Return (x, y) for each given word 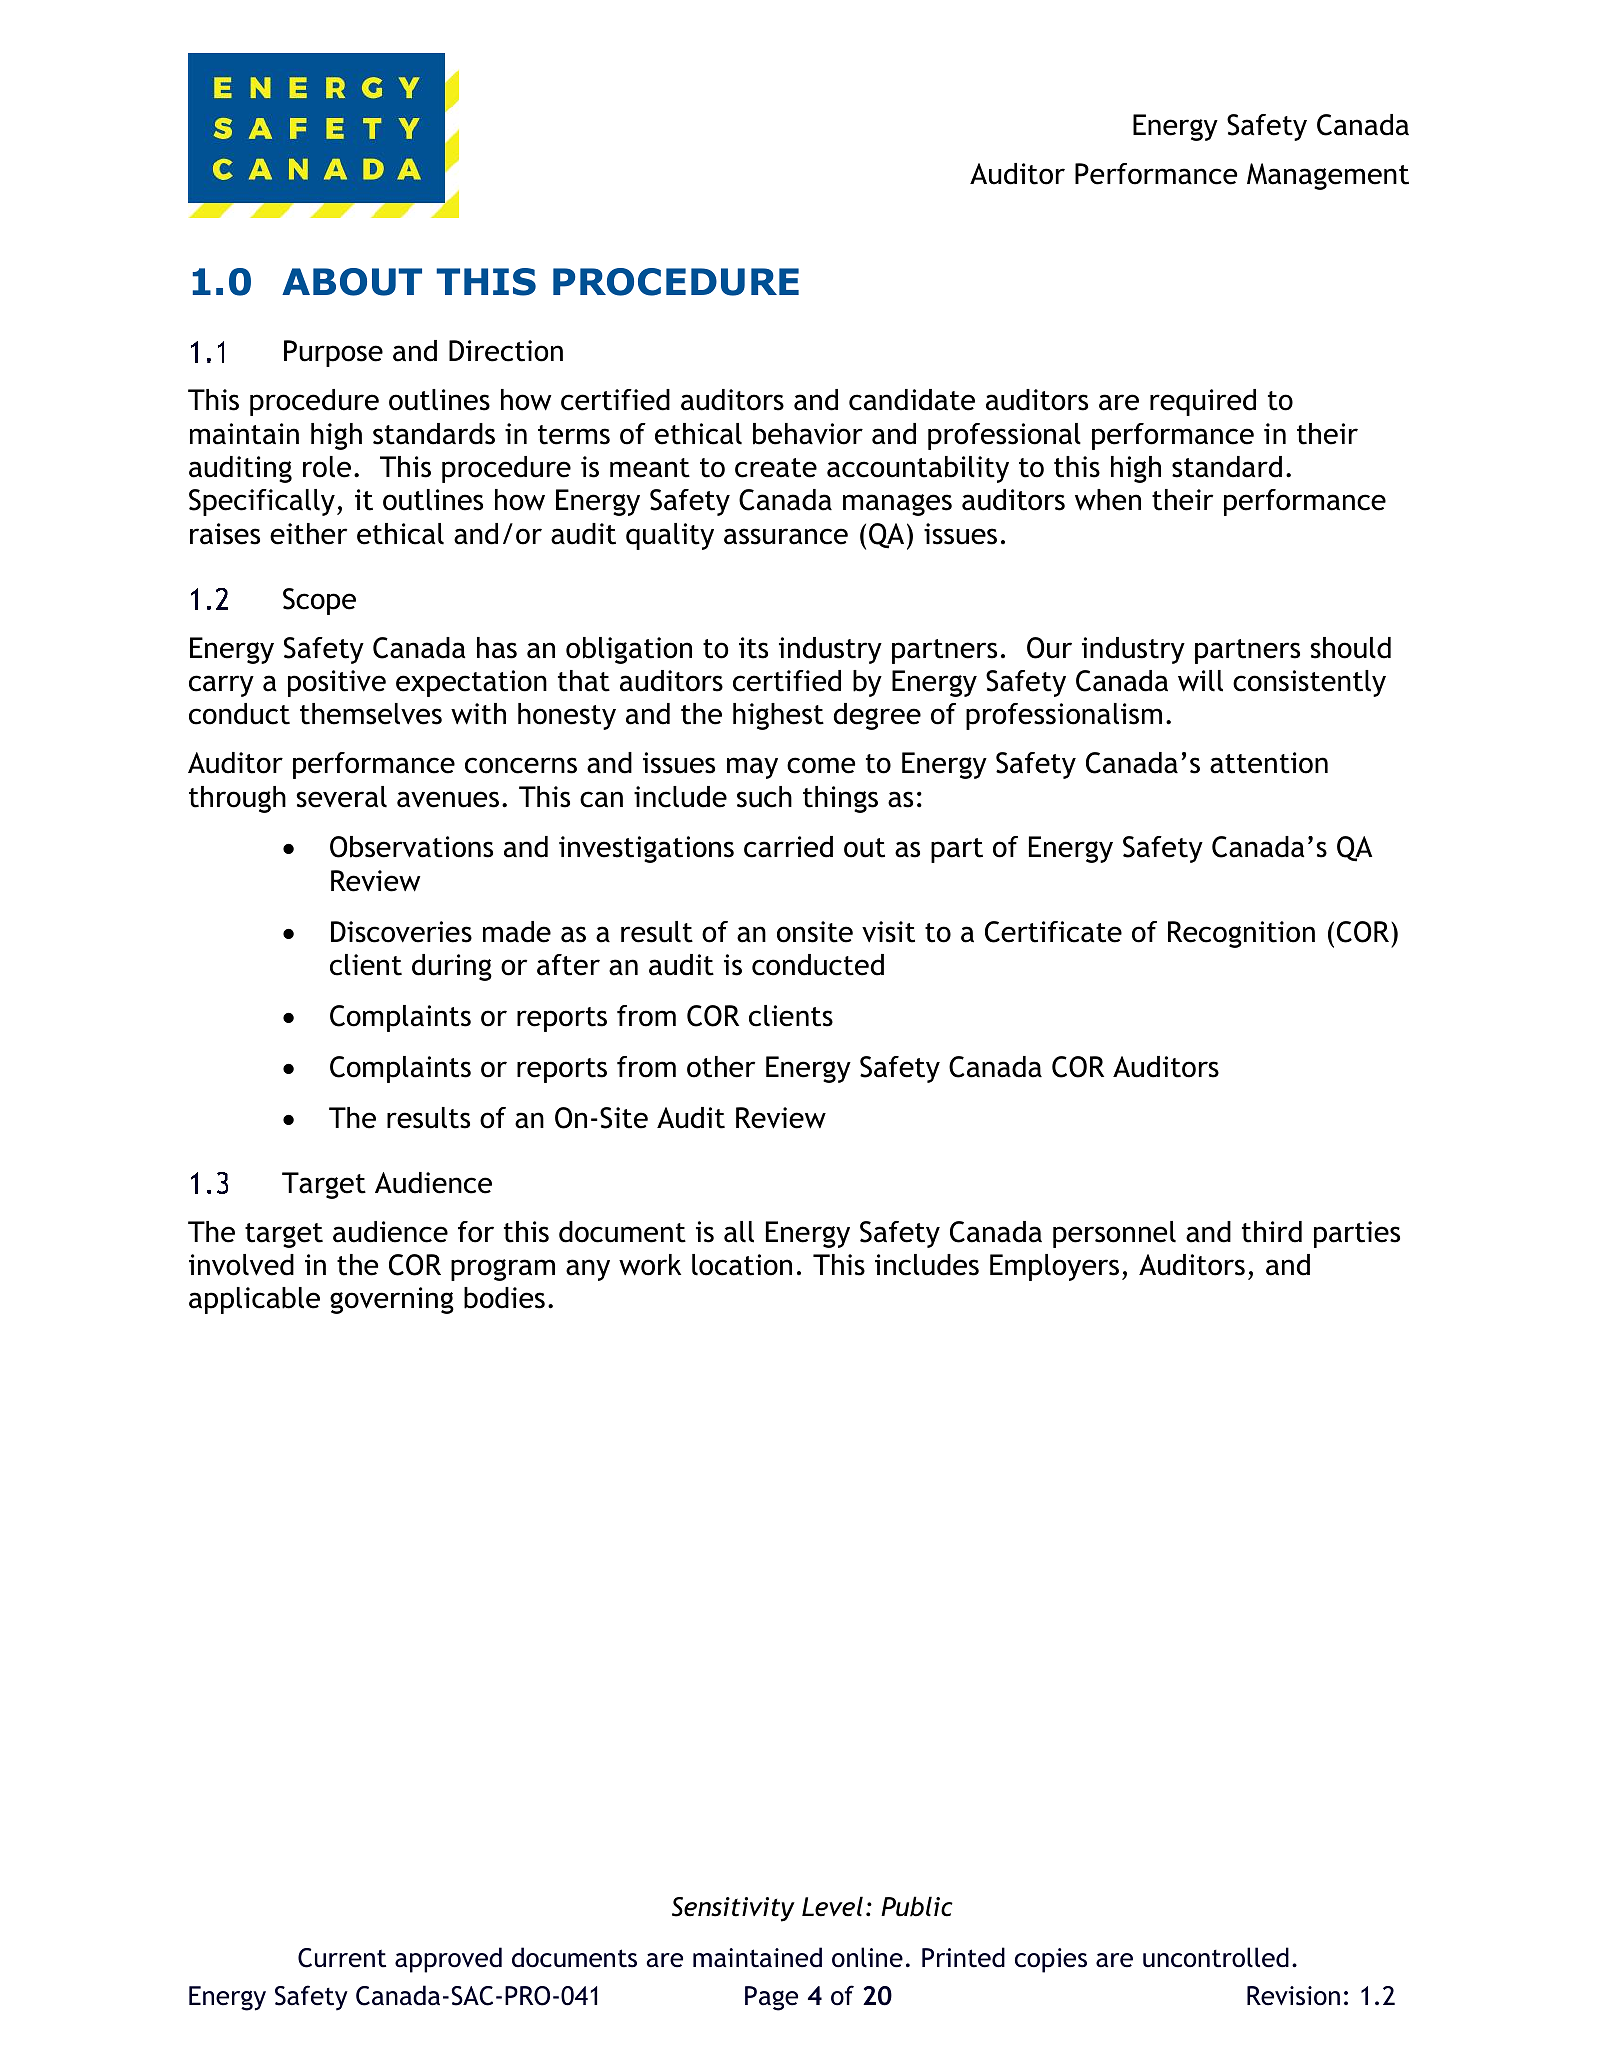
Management (1328, 176)
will (1200, 681)
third (1272, 1232)
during (452, 967)
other (721, 1067)
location (742, 1265)
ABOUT (352, 282)
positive (337, 683)
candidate (912, 400)
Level (832, 1906)
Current (342, 1958)
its (753, 648)
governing (392, 1300)
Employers (1054, 1267)
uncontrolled (1216, 1957)
